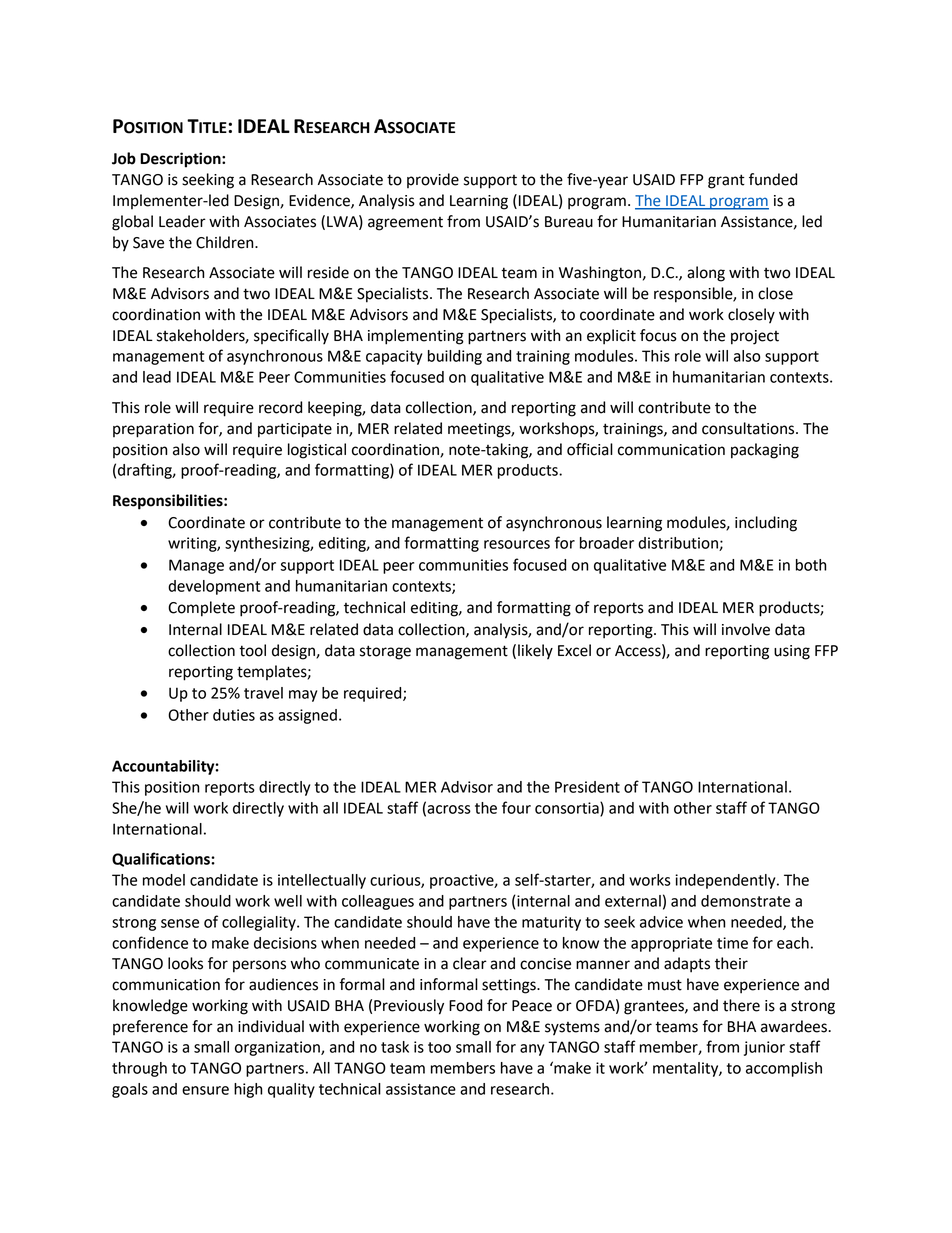 This screenshot has height=1233, width=952. What do you see at coordinates (773, 179) in the screenshot?
I see `funded` at bounding box center [773, 179].
